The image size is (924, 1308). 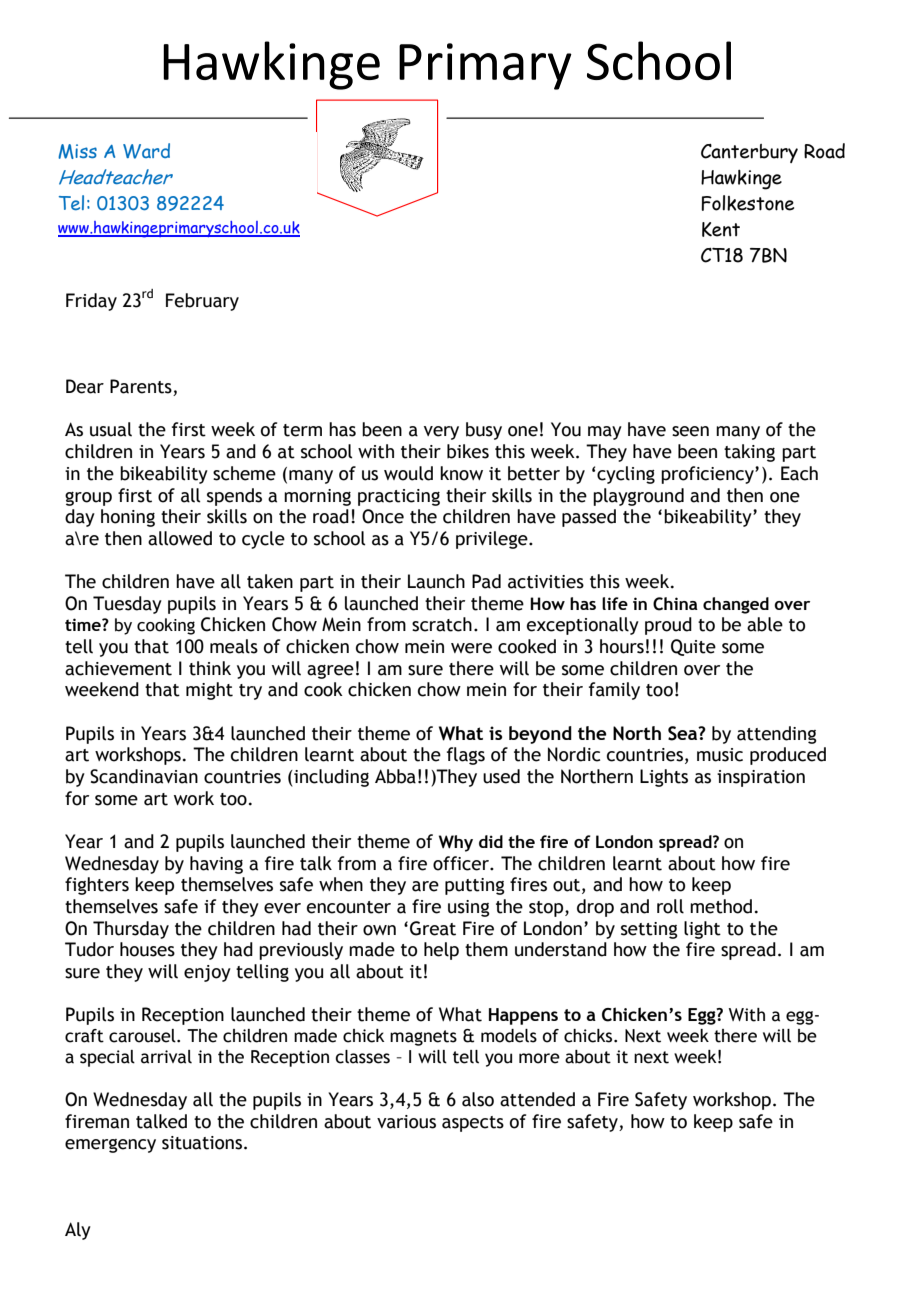 What do you see at coordinates (749, 153) in the image?
I see `Canterbury` at bounding box center [749, 153].
